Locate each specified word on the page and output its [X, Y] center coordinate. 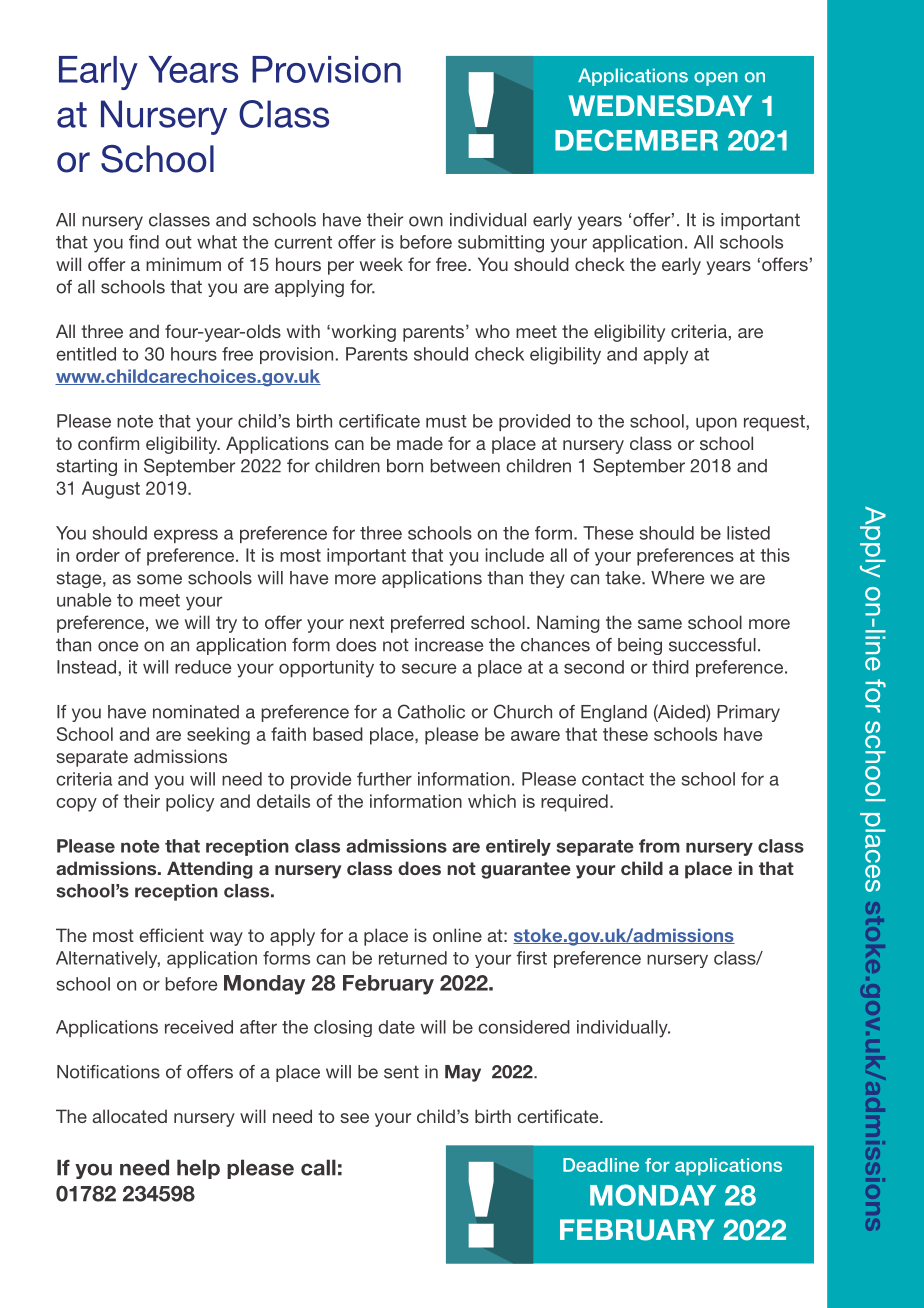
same [660, 624]
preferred [427, 624]
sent [401, 1072]
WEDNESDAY [660, 106]
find [144, 242]
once [118, 646]
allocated [129, 1116]
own [426, 221]
